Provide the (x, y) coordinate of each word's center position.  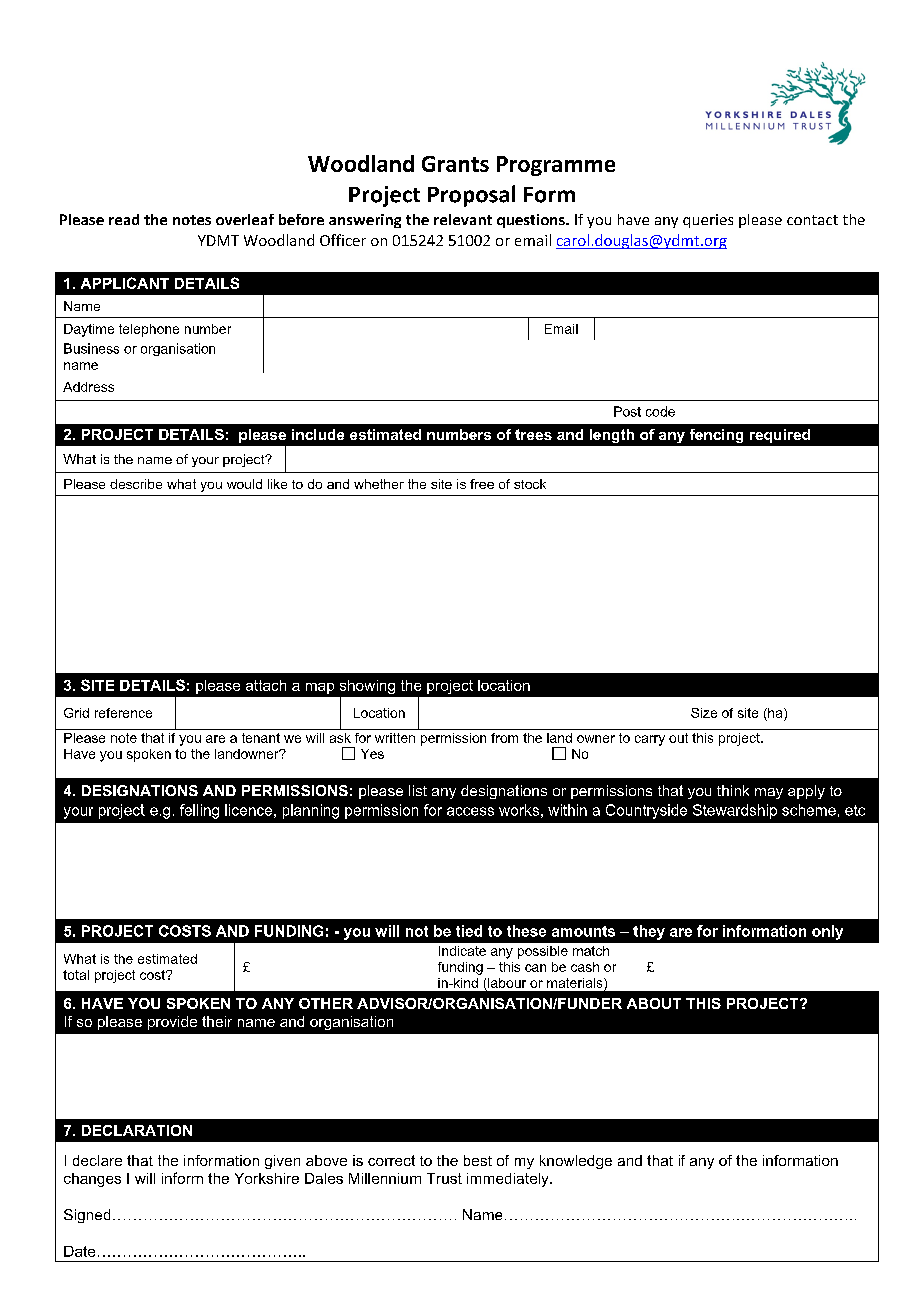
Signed (87, 1216)
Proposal (471, 196)
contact (812, 220)
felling (199, 811)
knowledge (576, 1162)
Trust (444, 1178)
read (124, 219)
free (482, 484)
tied (469, 931)
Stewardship (735, 811)
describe (136, 484)
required (780, 436)
